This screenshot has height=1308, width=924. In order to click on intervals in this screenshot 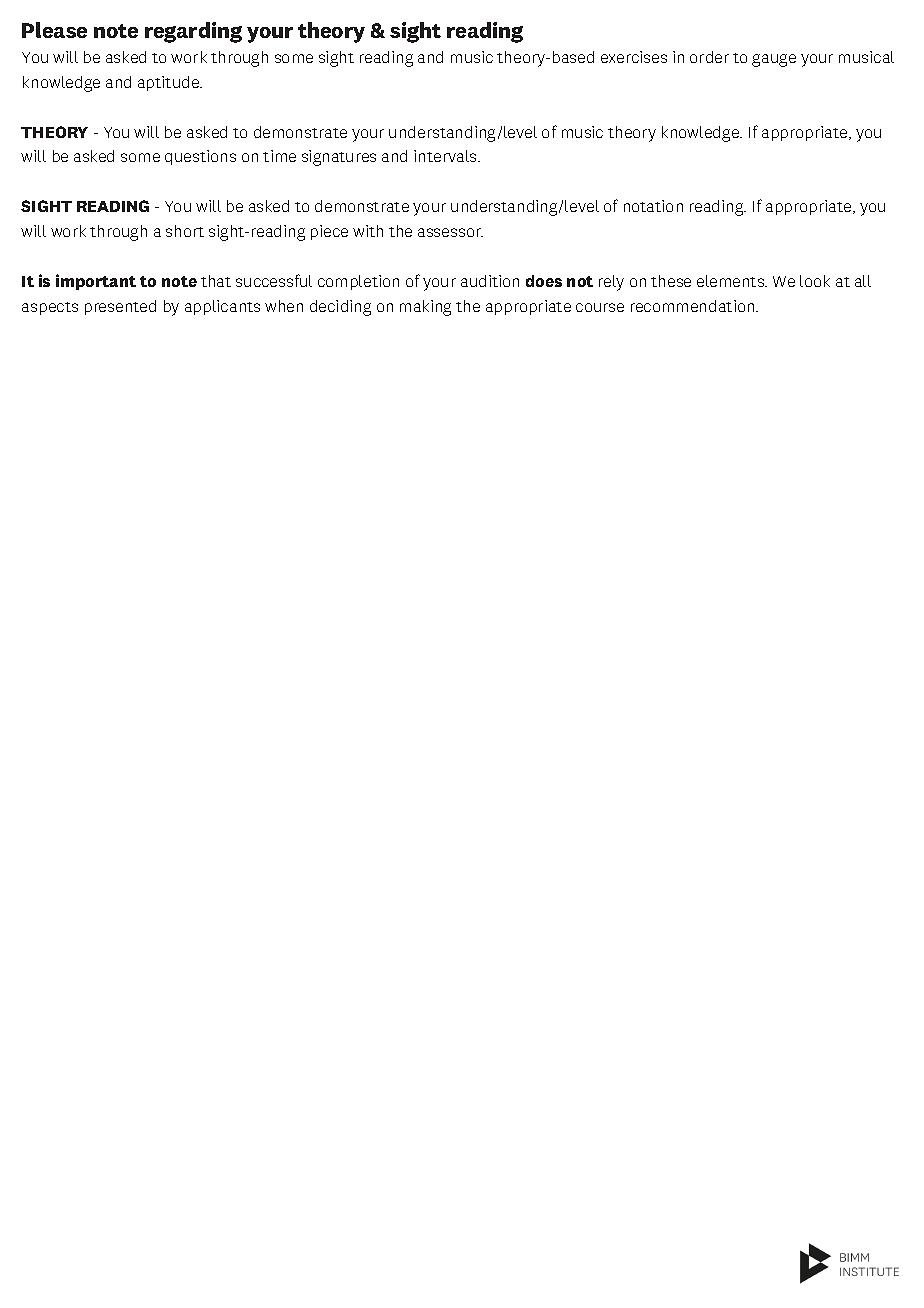, I will do `click(446, 156)`.
